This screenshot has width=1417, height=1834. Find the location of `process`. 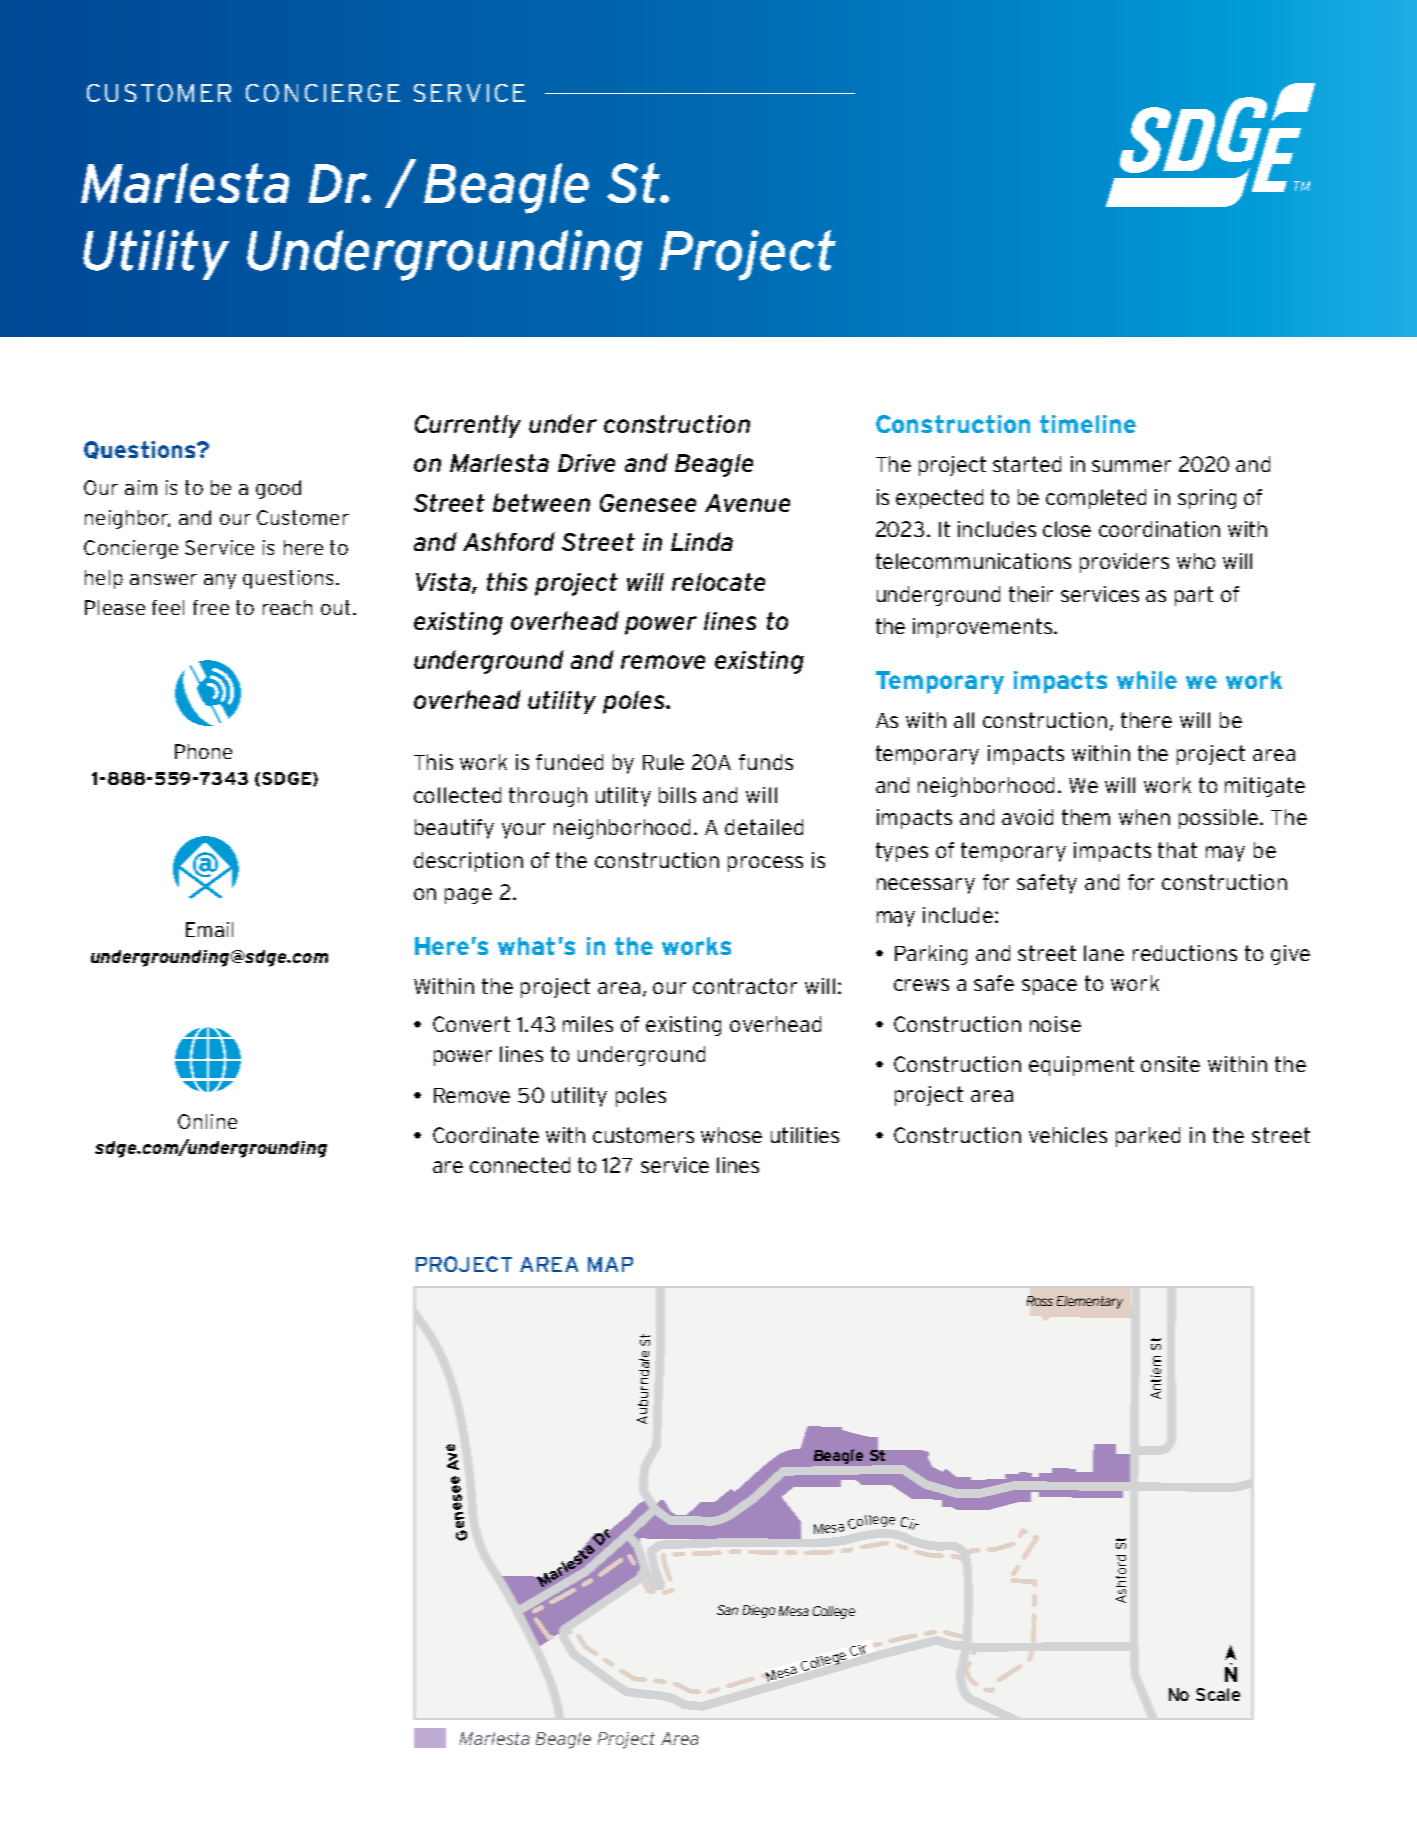

process is located at coordinates (765, 864).
